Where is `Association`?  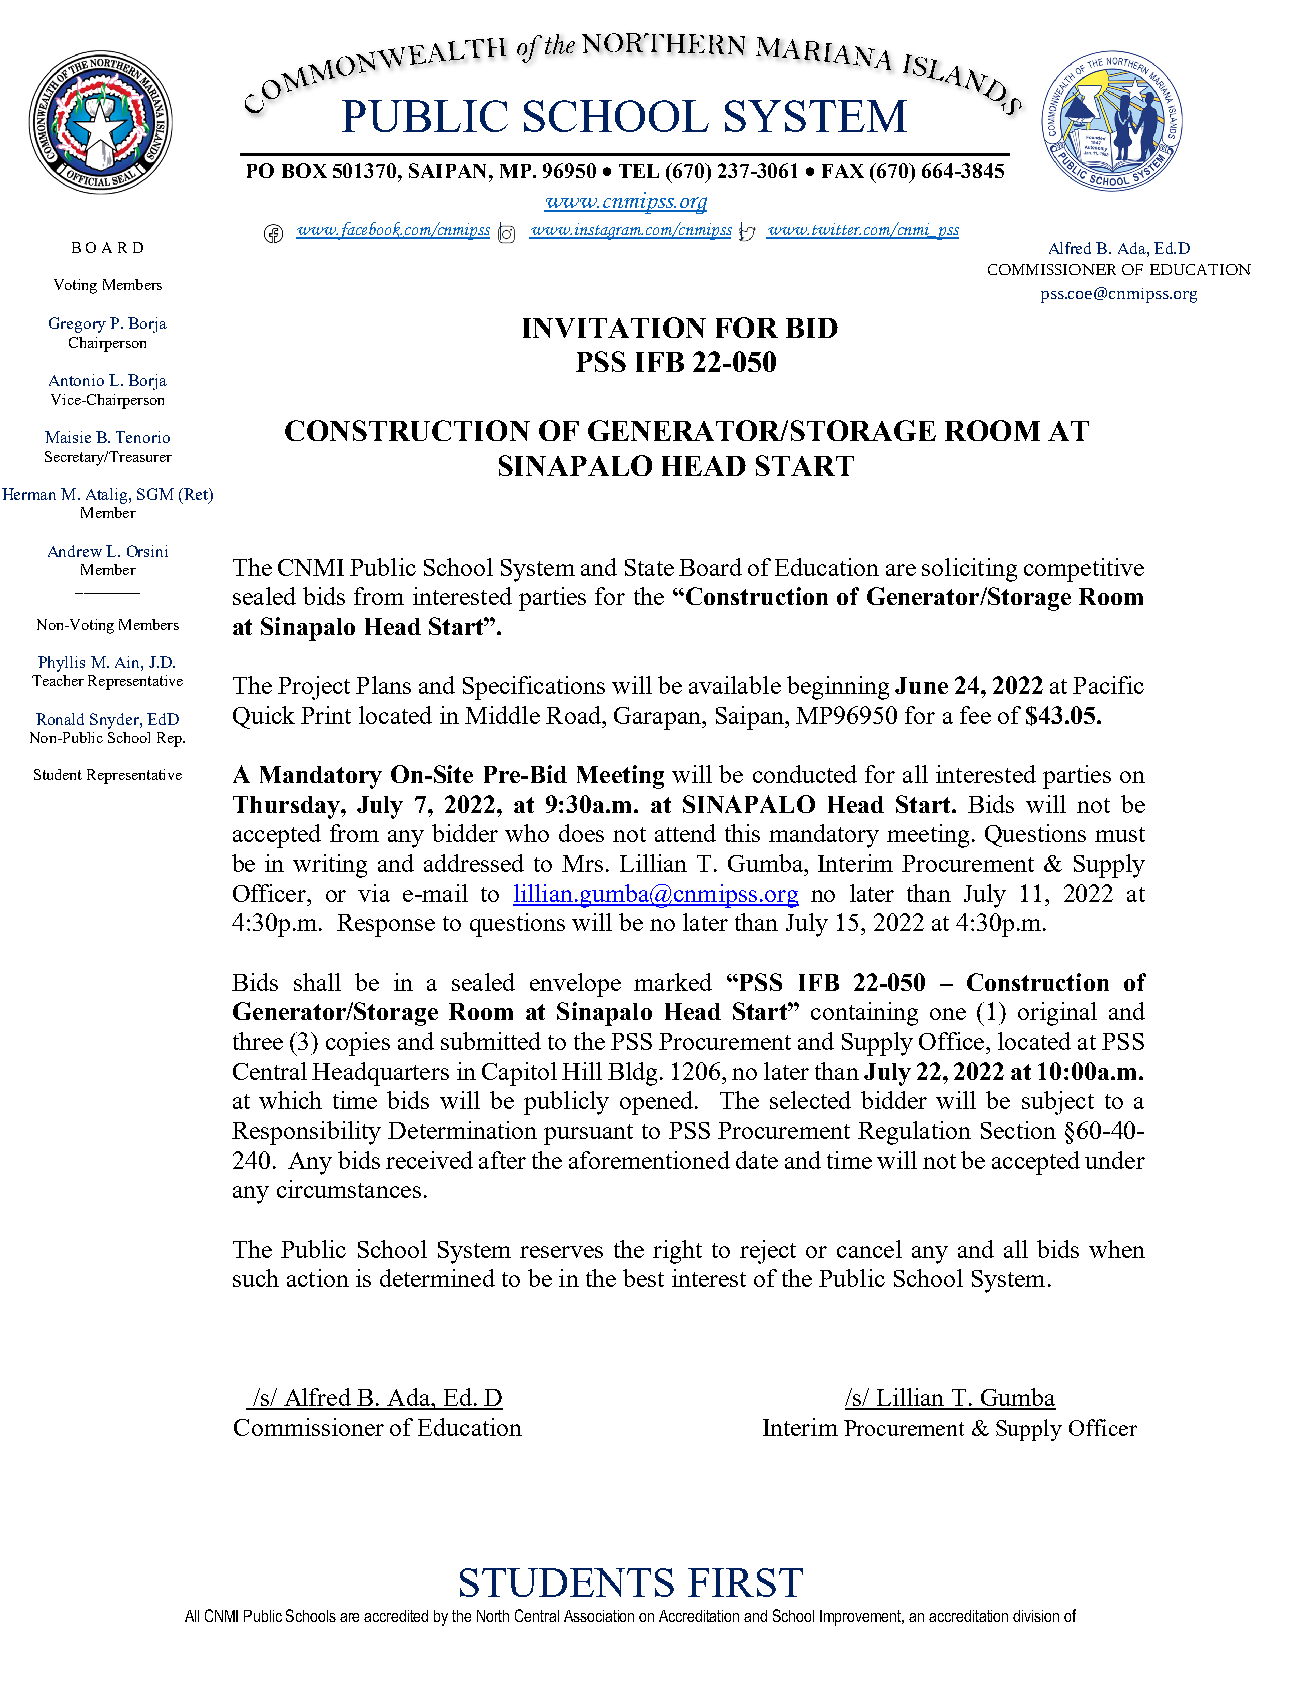 Association is located at coordinates (599, 1616).
